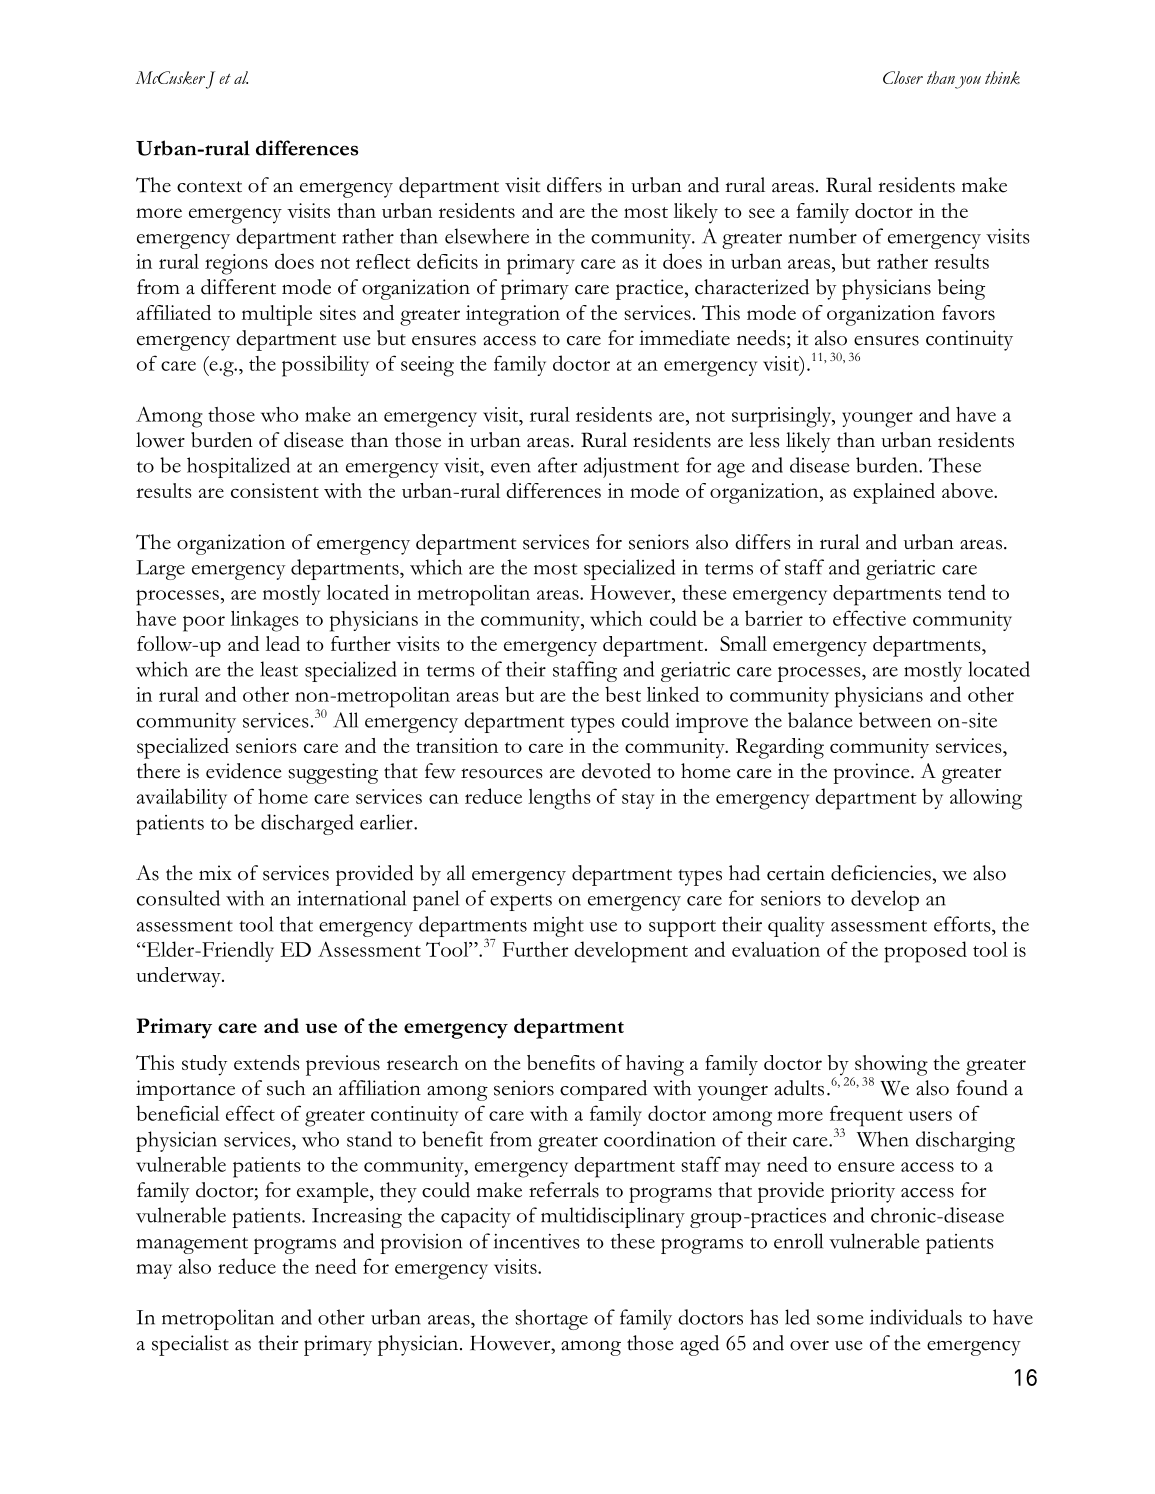 Image resolution: width=1155 pixels, height=1494 pixels. What do you see at coordinates (190, 1345) in the document?
I see `specialist` at bounding box center [190, 1345].
